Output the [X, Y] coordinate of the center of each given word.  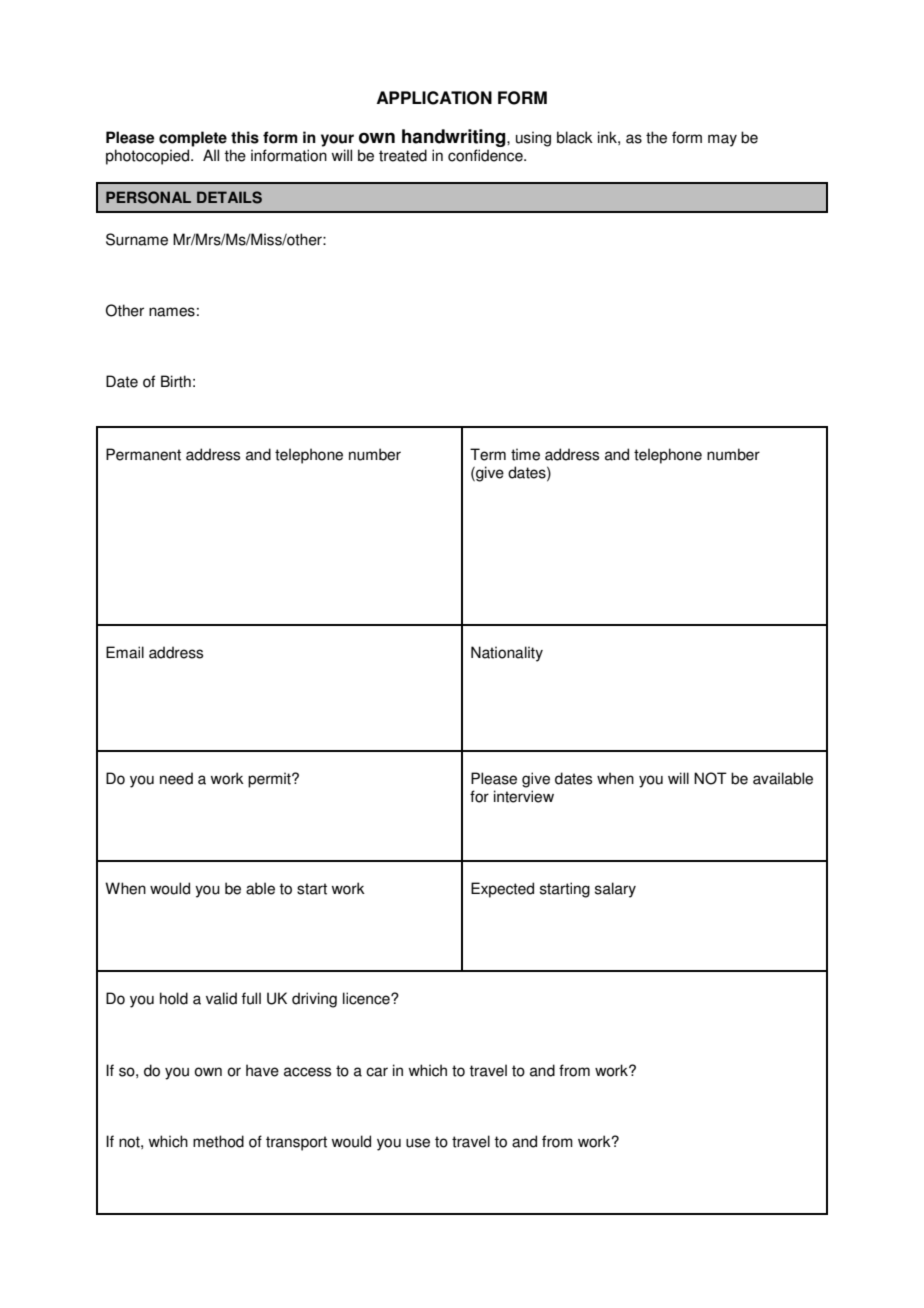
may [722, 140]
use [418, 1143]
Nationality [507, 654]
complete [193, 139]
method [218, 1141]
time [525, 454]
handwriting [455, 138]
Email [125, 652]
